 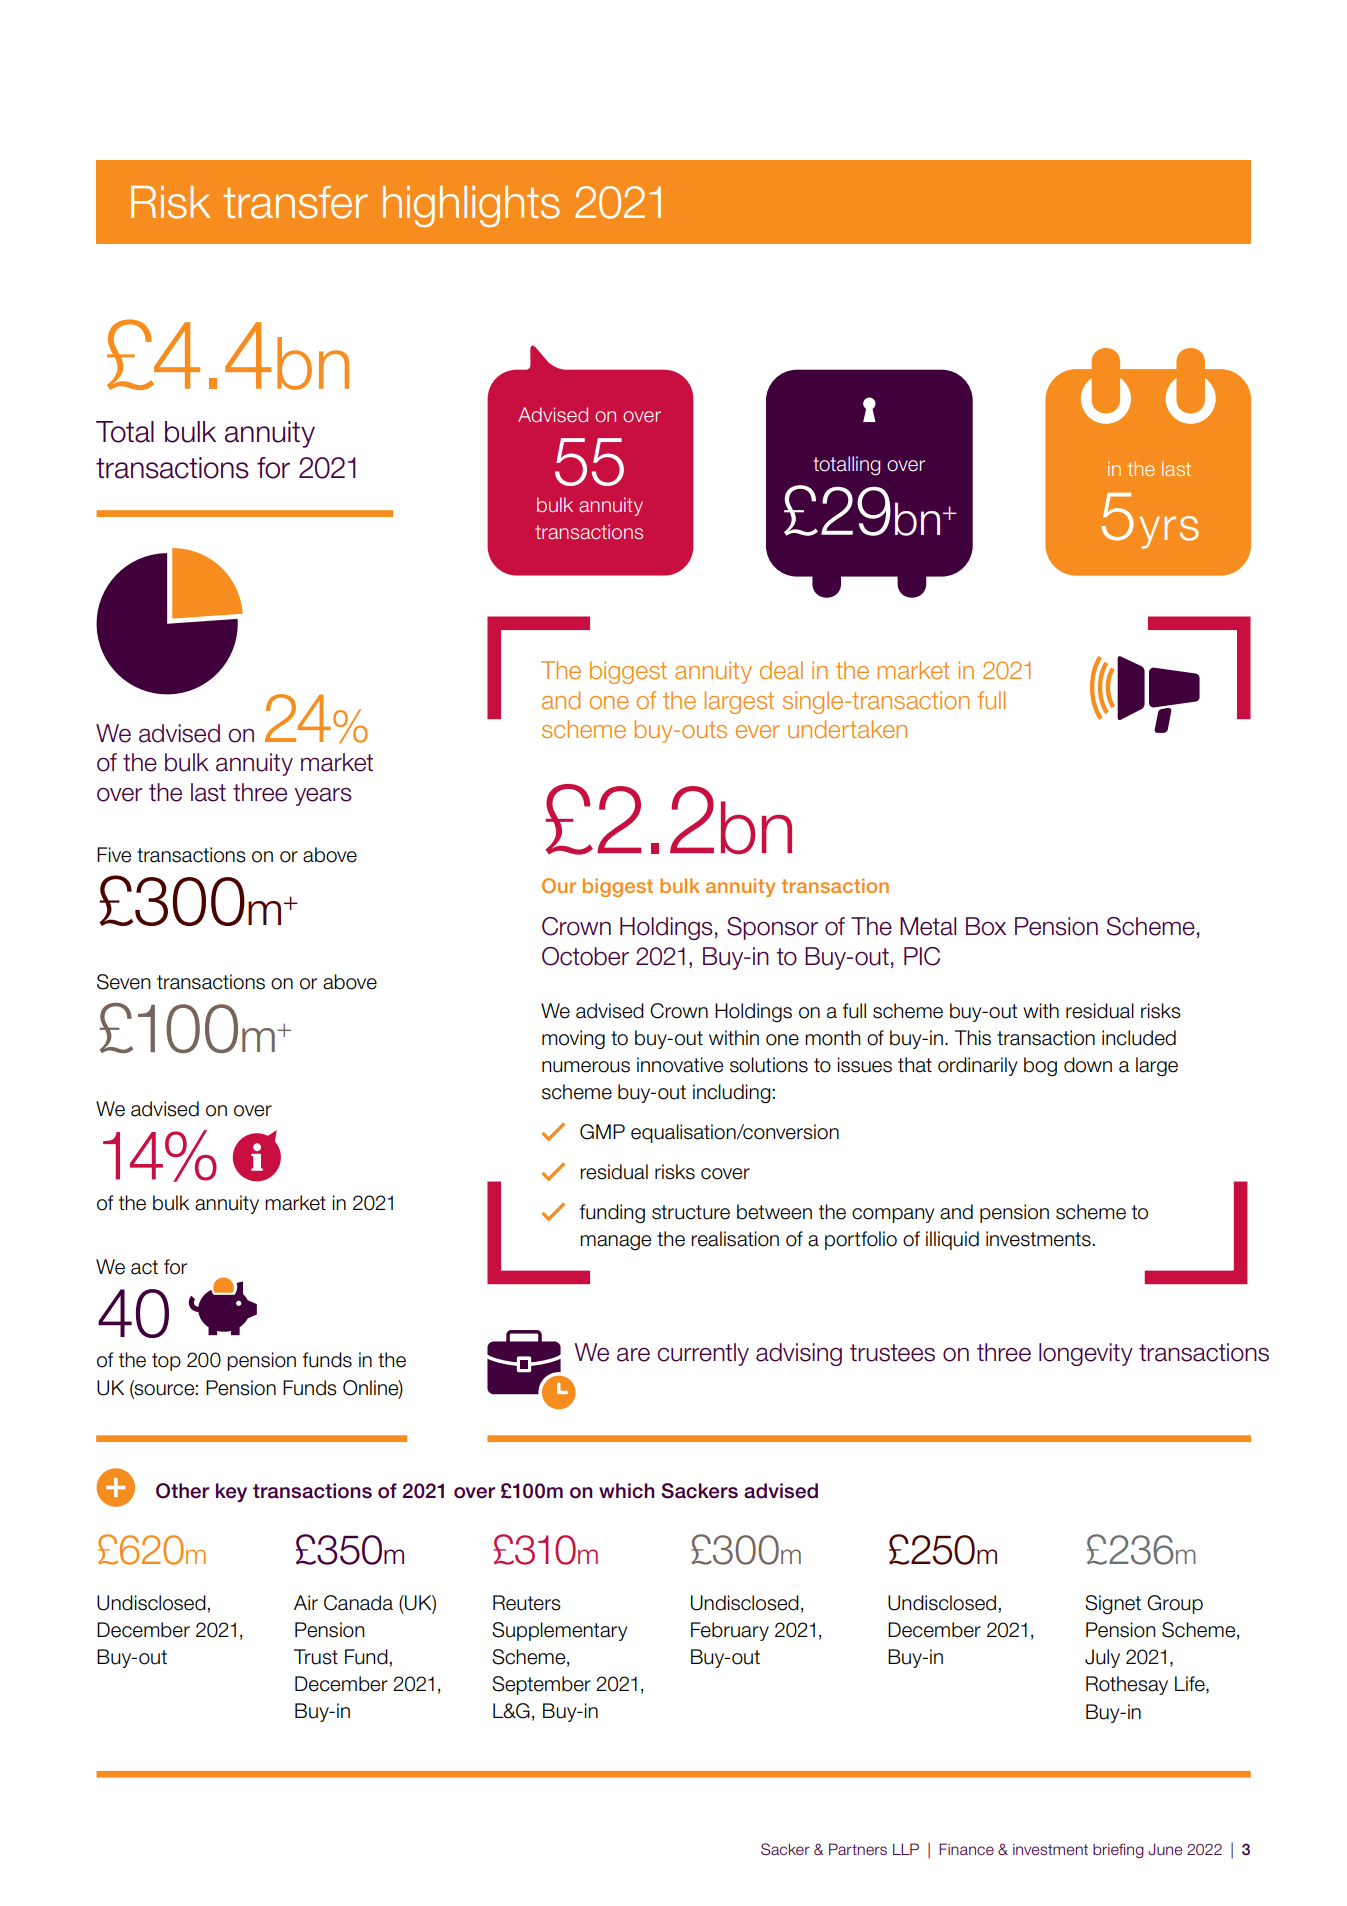 What do you see at coordinates (781, 670) in the screenshot?
I see `deal` at bounding box center [781, 670].
